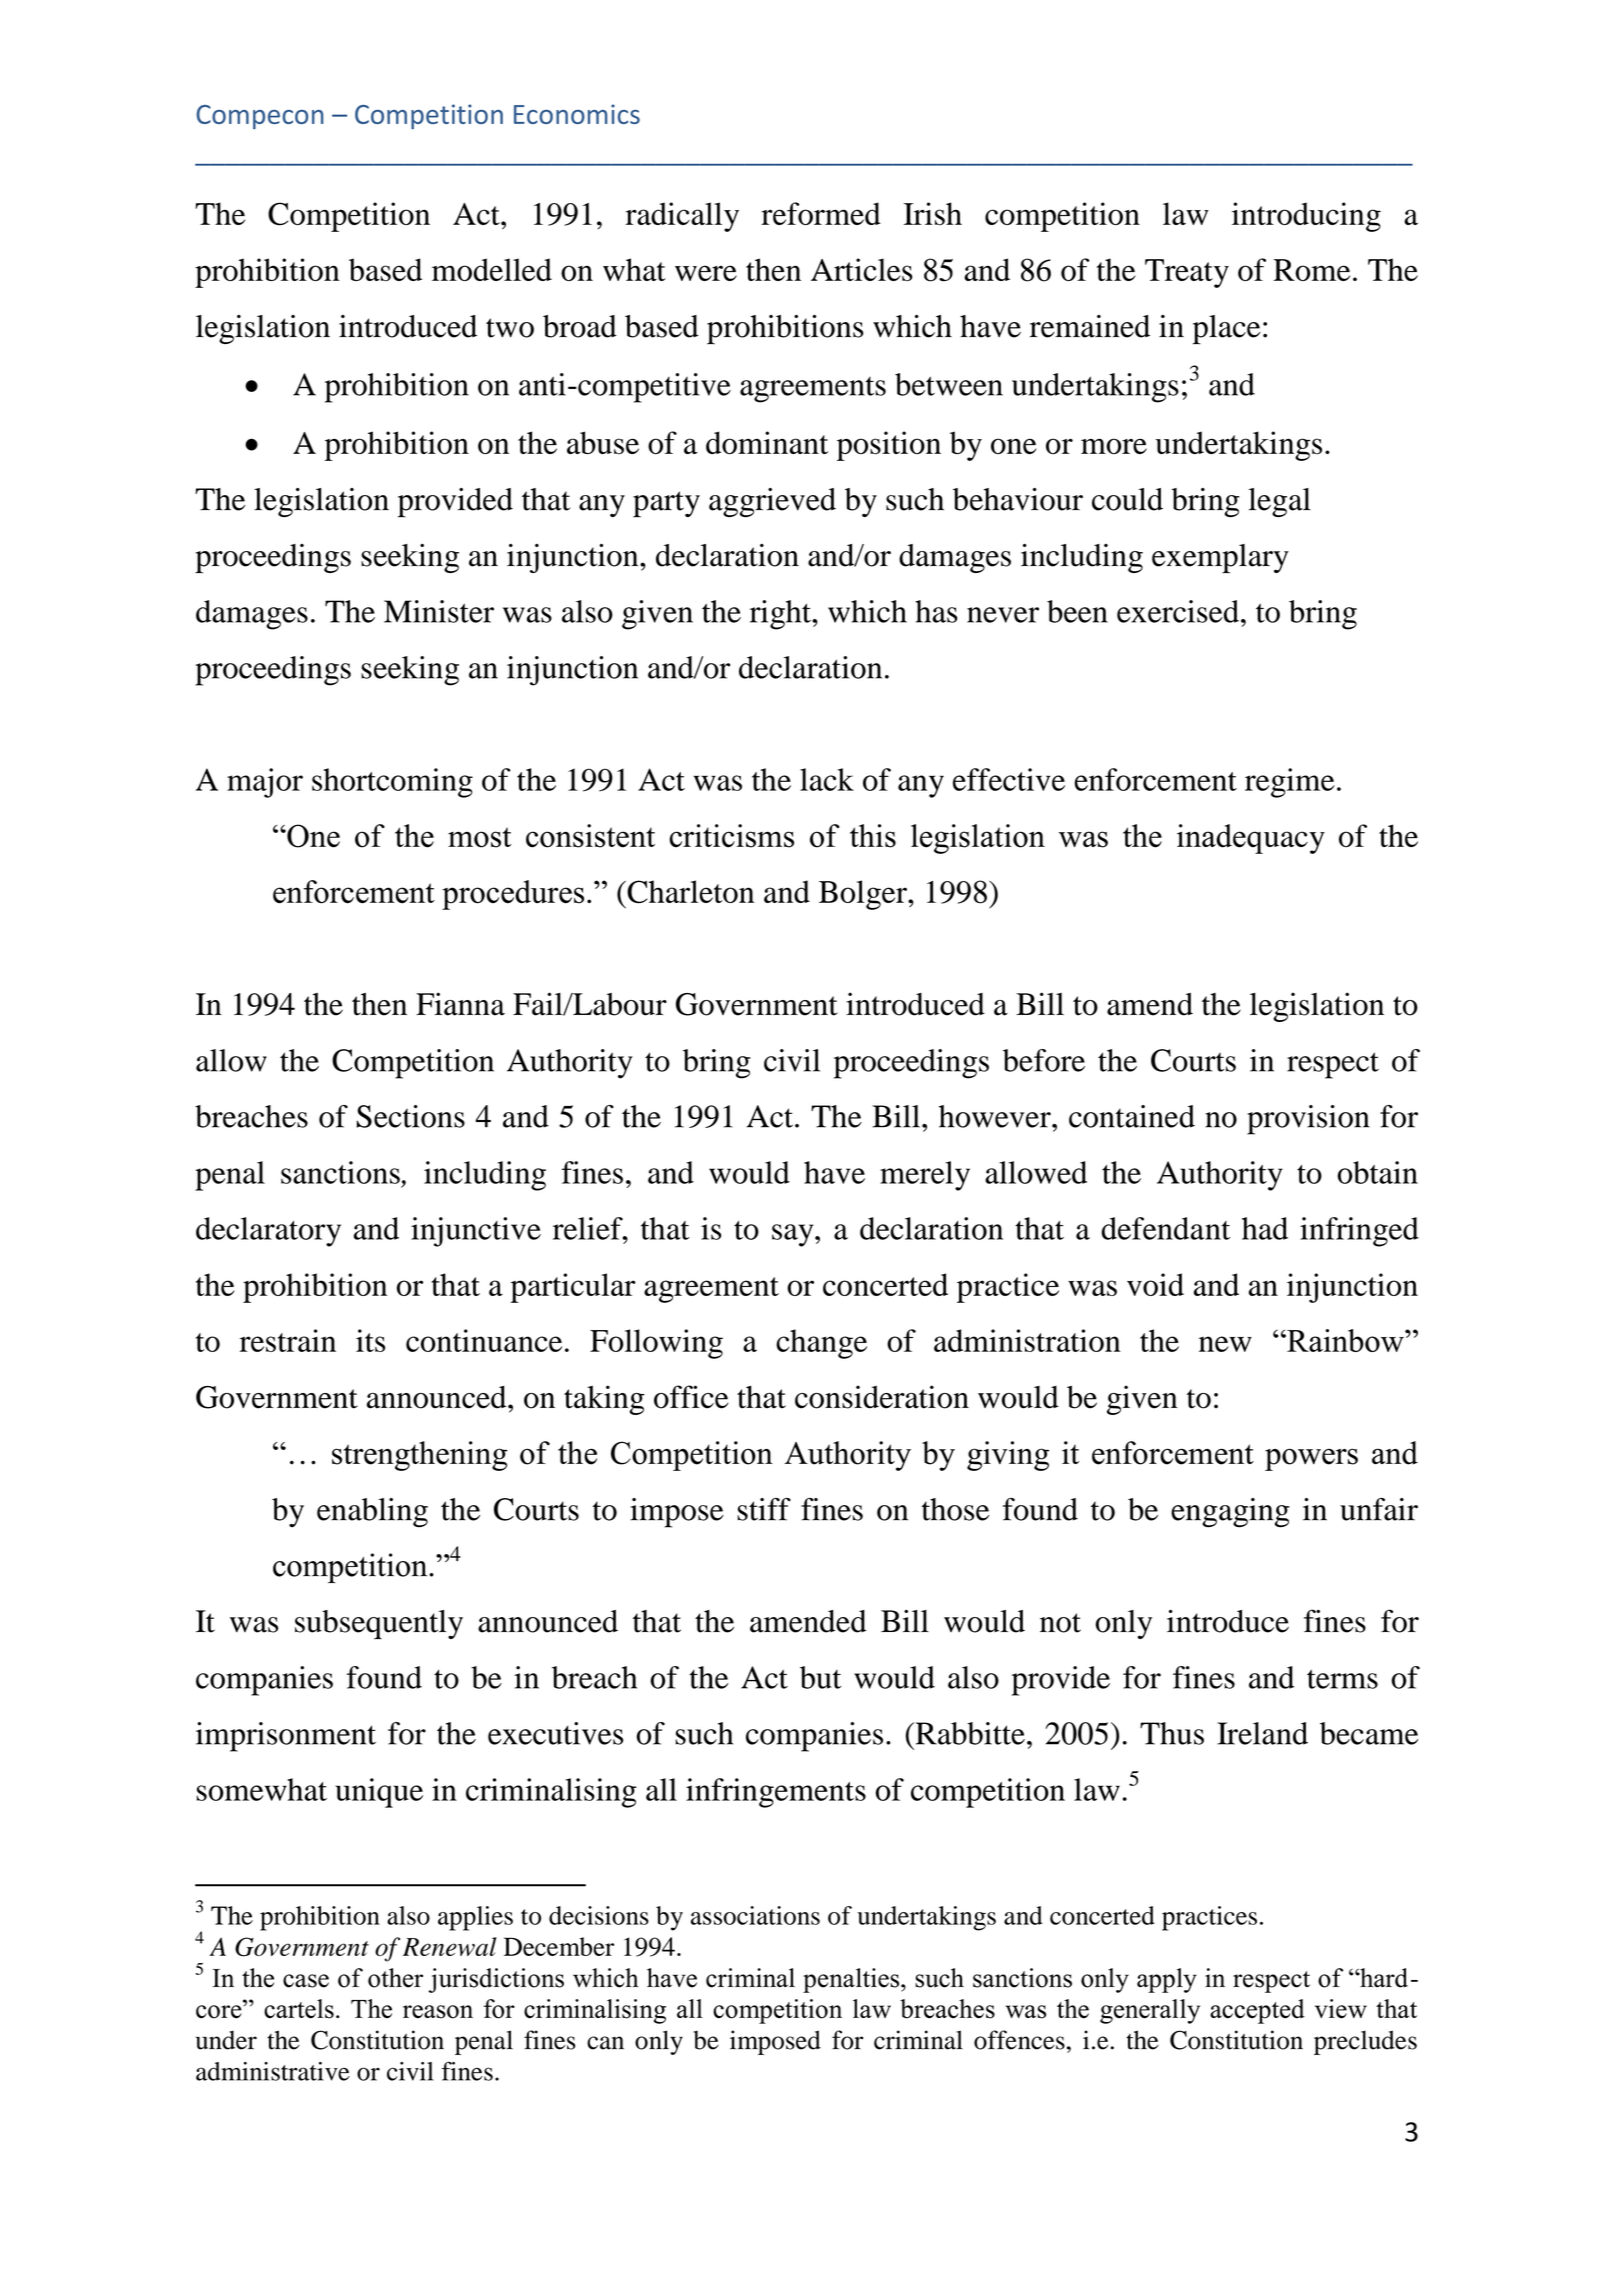 The width and height of the page is (1614, 2282). What do you see at coordinates (392, 783) in the page?
I see `shortcoming` at bounding box center [392, 783].
